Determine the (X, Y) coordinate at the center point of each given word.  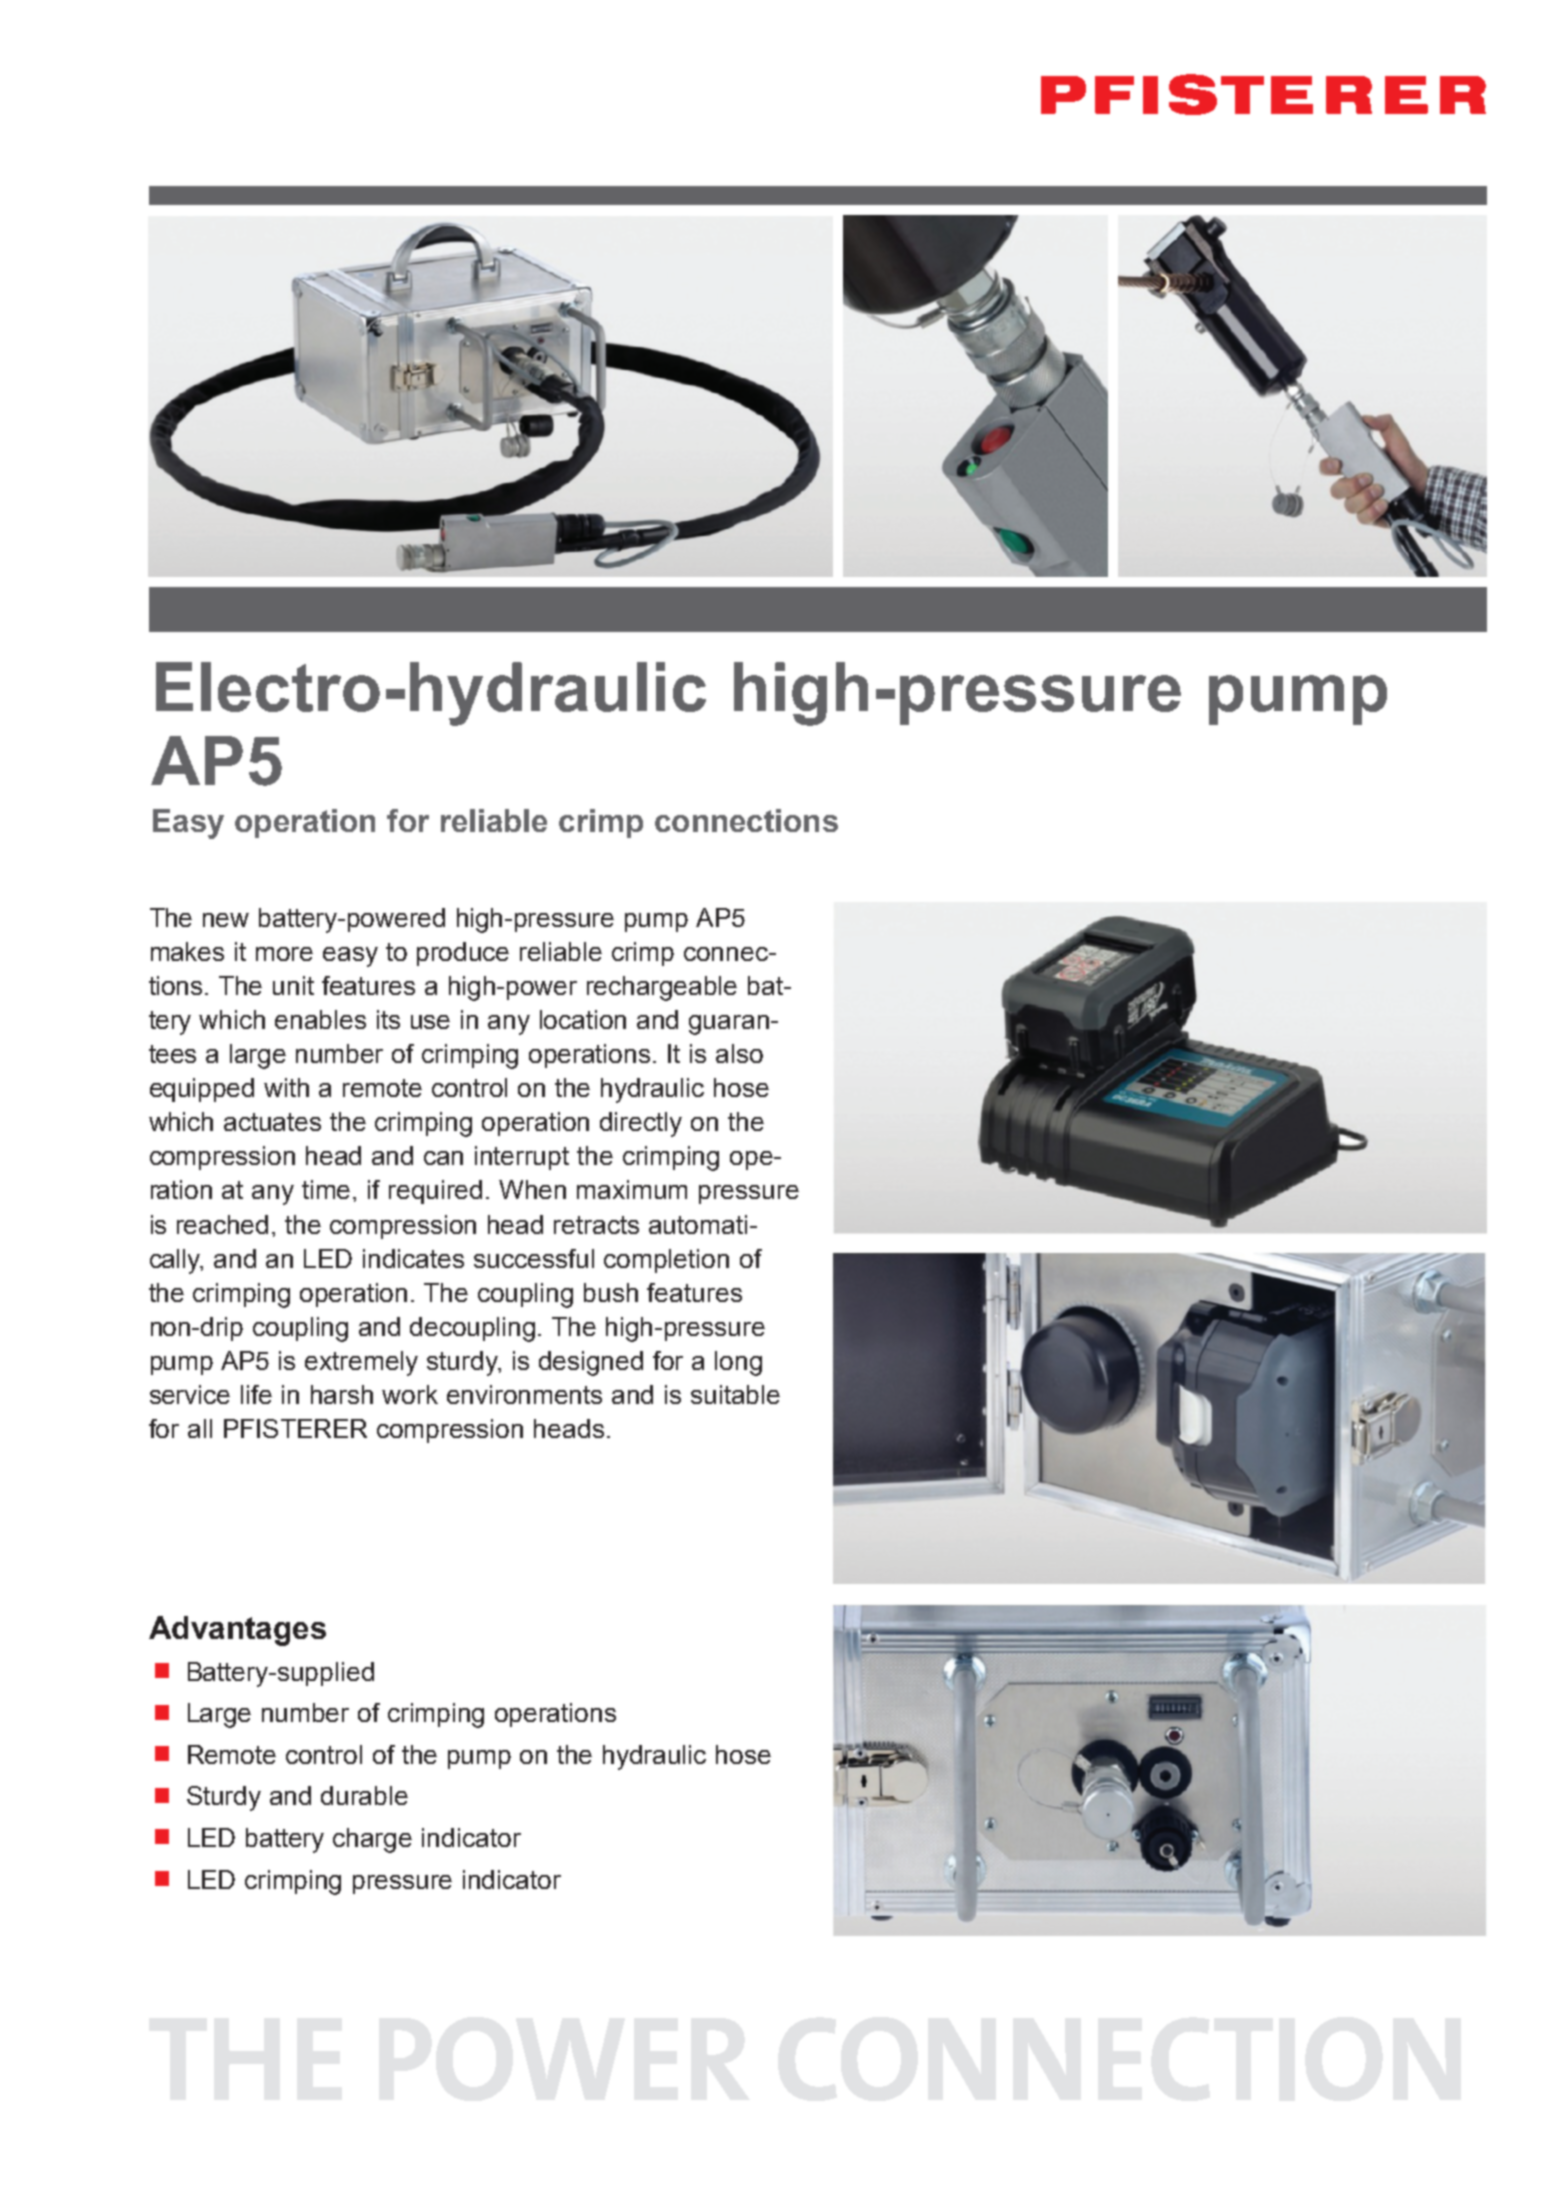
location (583, 1019)
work (410, 1394)
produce (463, 954)
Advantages (237, 1631)
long (738, 1363)
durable (364, 1795)
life (256, 1394)
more (284, 954)
